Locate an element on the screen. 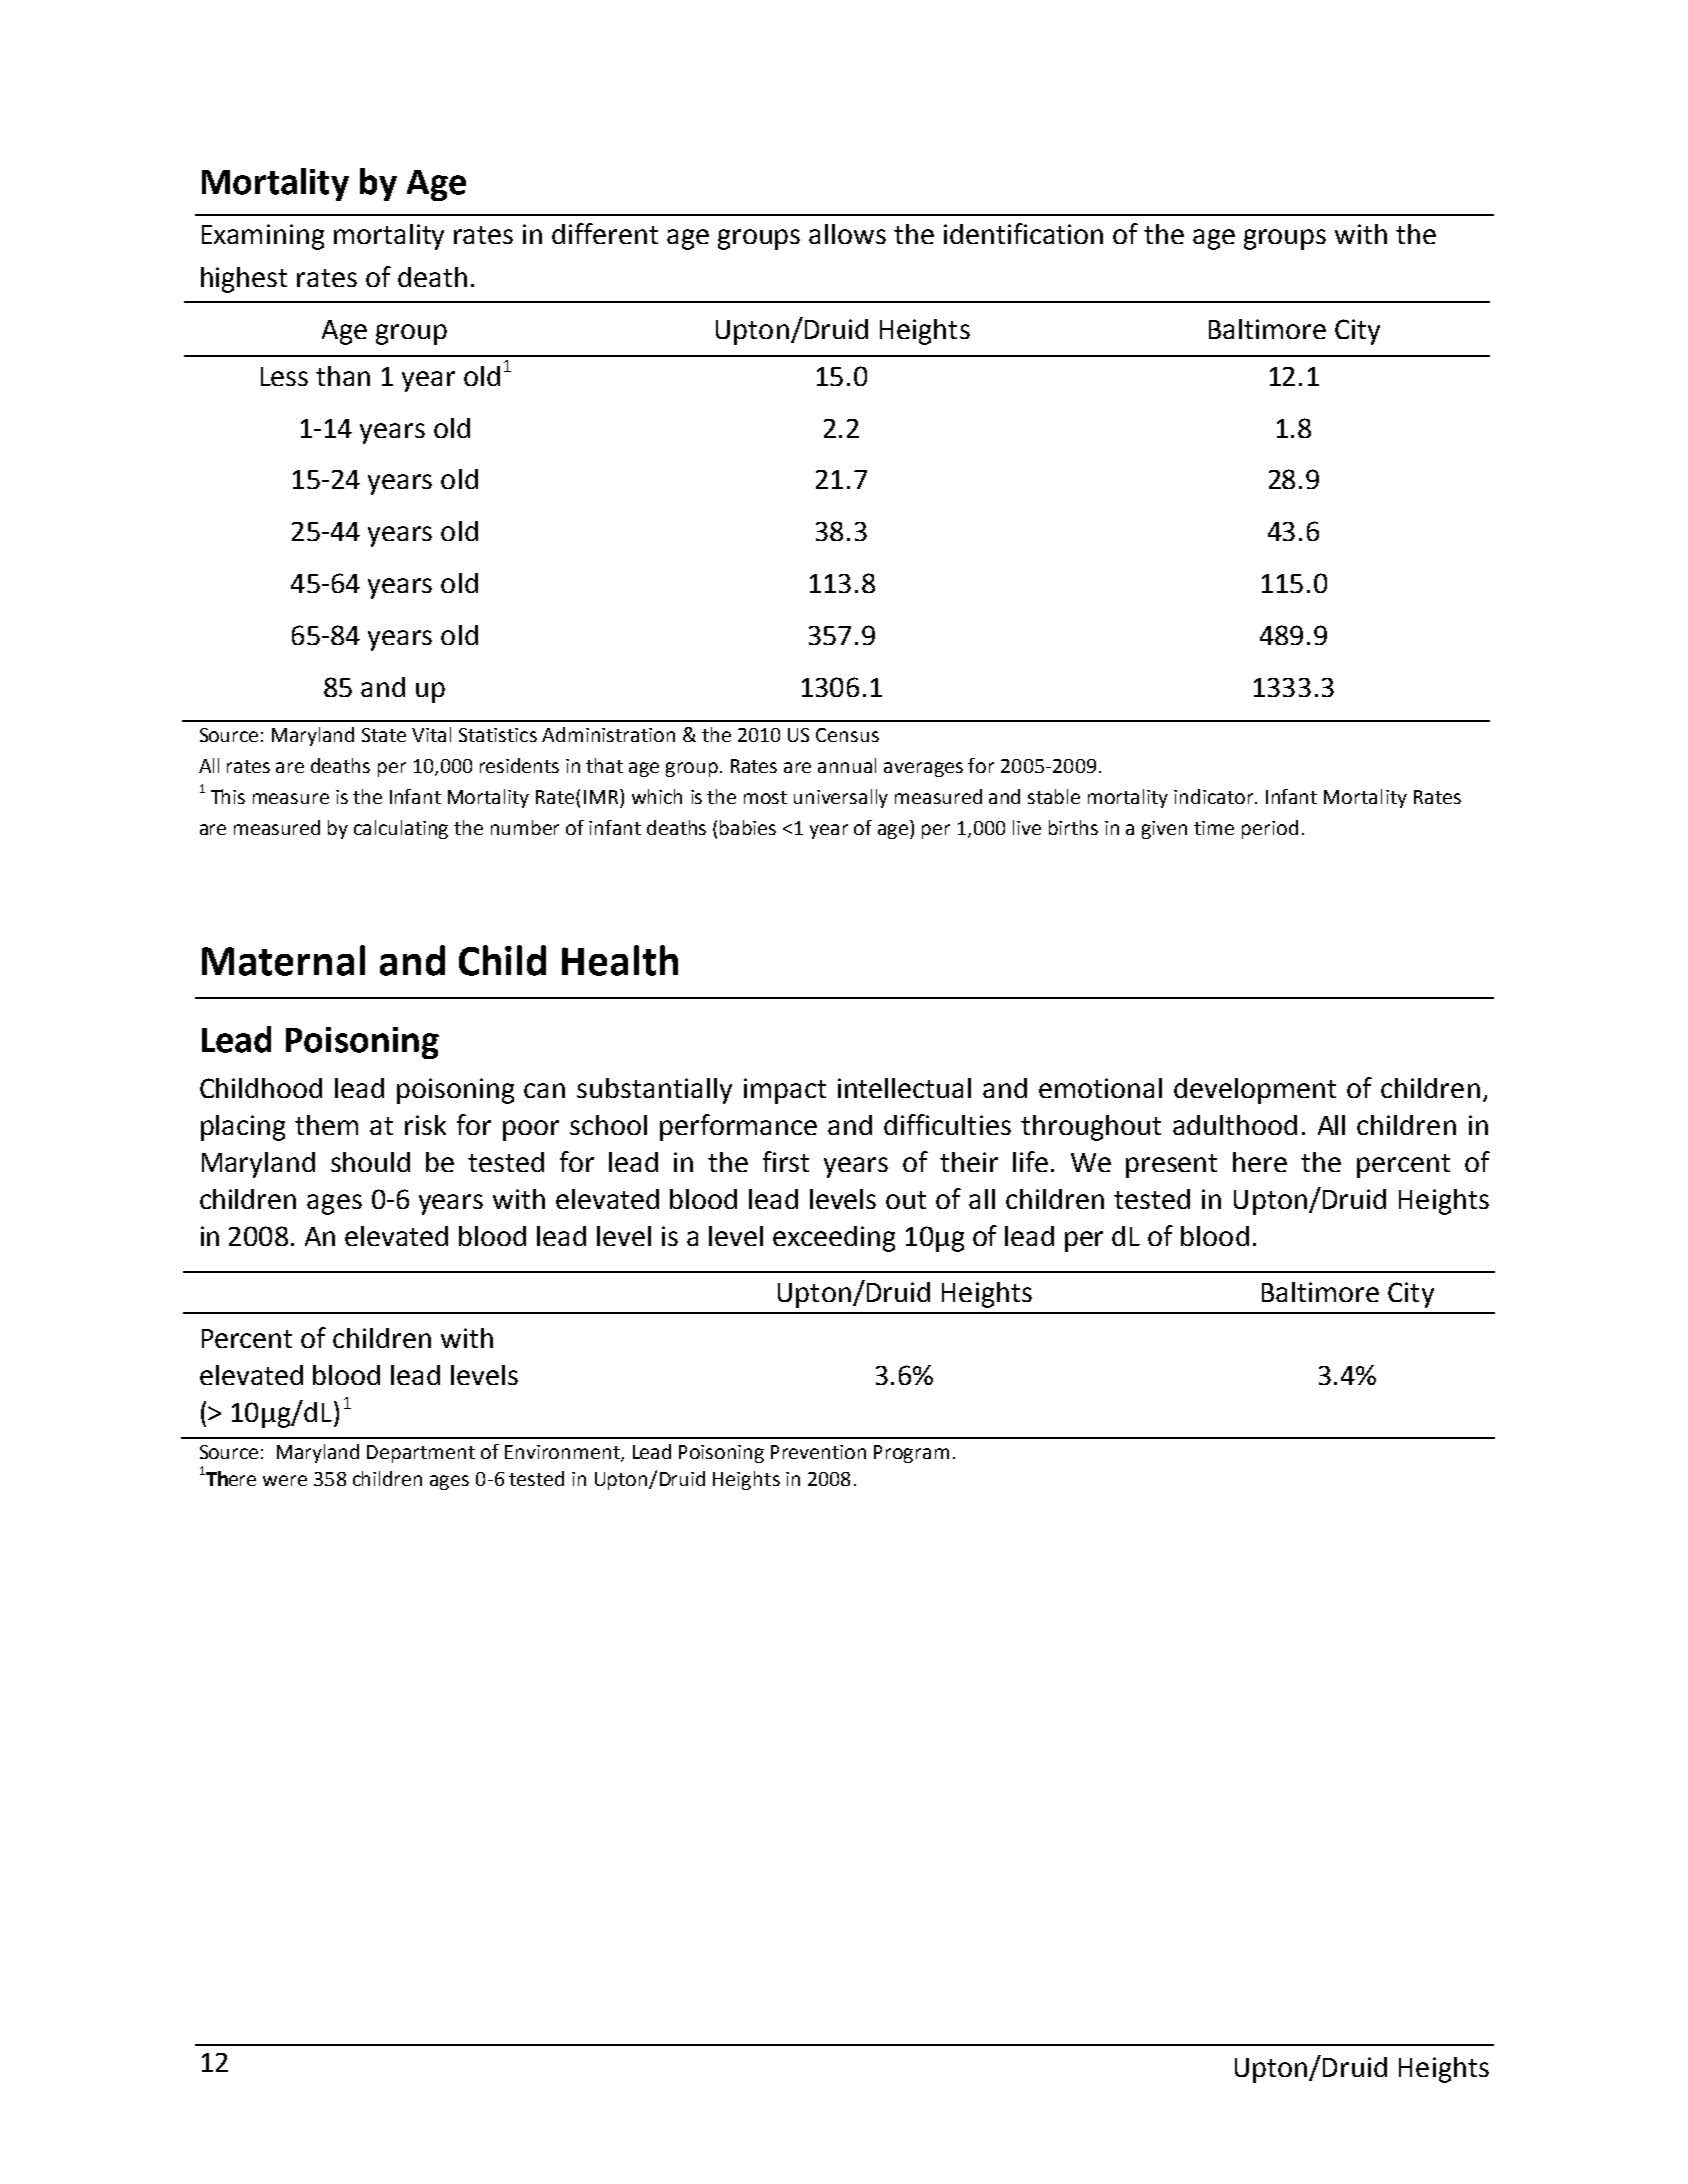 This screenshot has width=1688, height=2184. Prevention is located at coordinates (818, 1452).
